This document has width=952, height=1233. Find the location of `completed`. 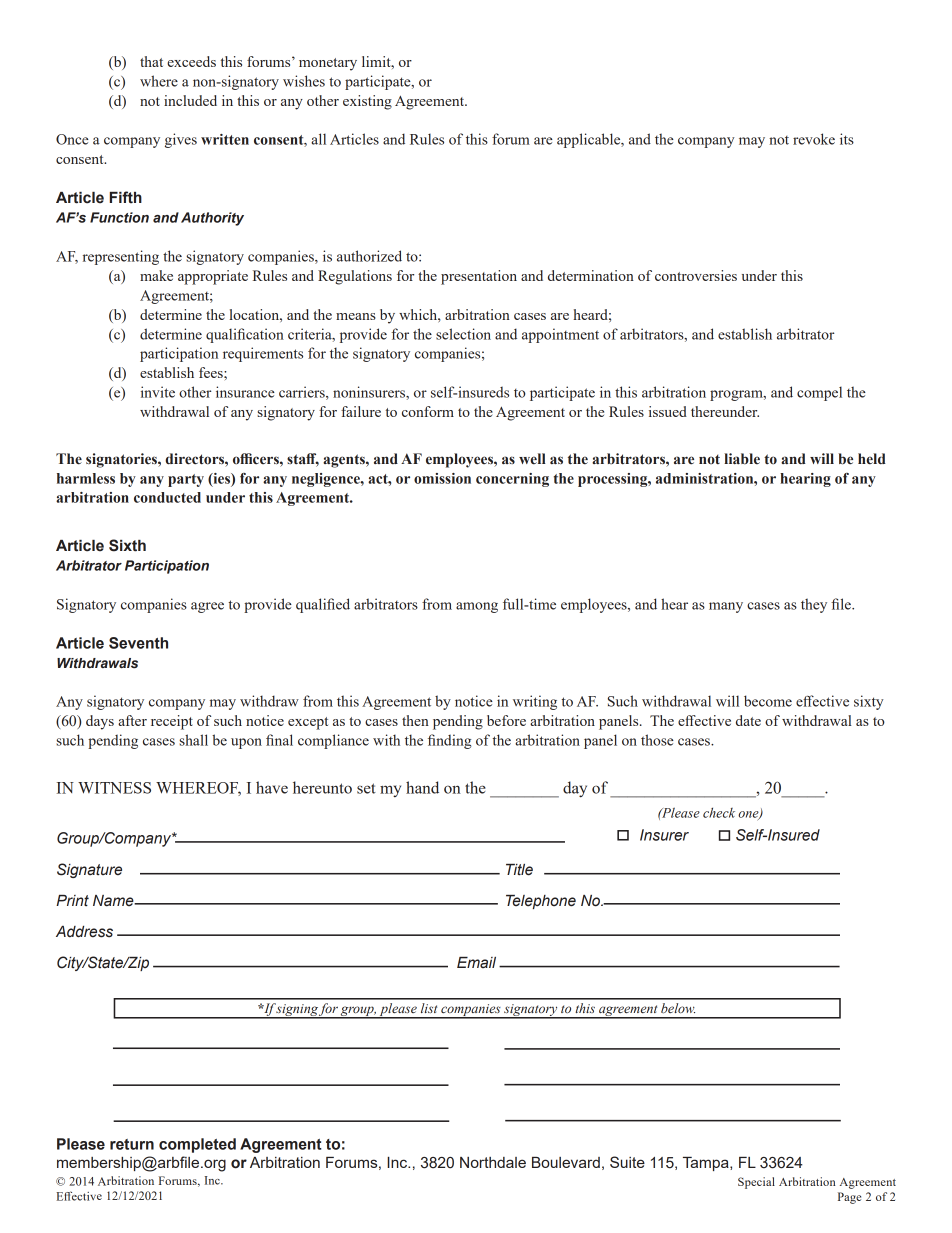

completed is located at coordinates (197, 1145).
